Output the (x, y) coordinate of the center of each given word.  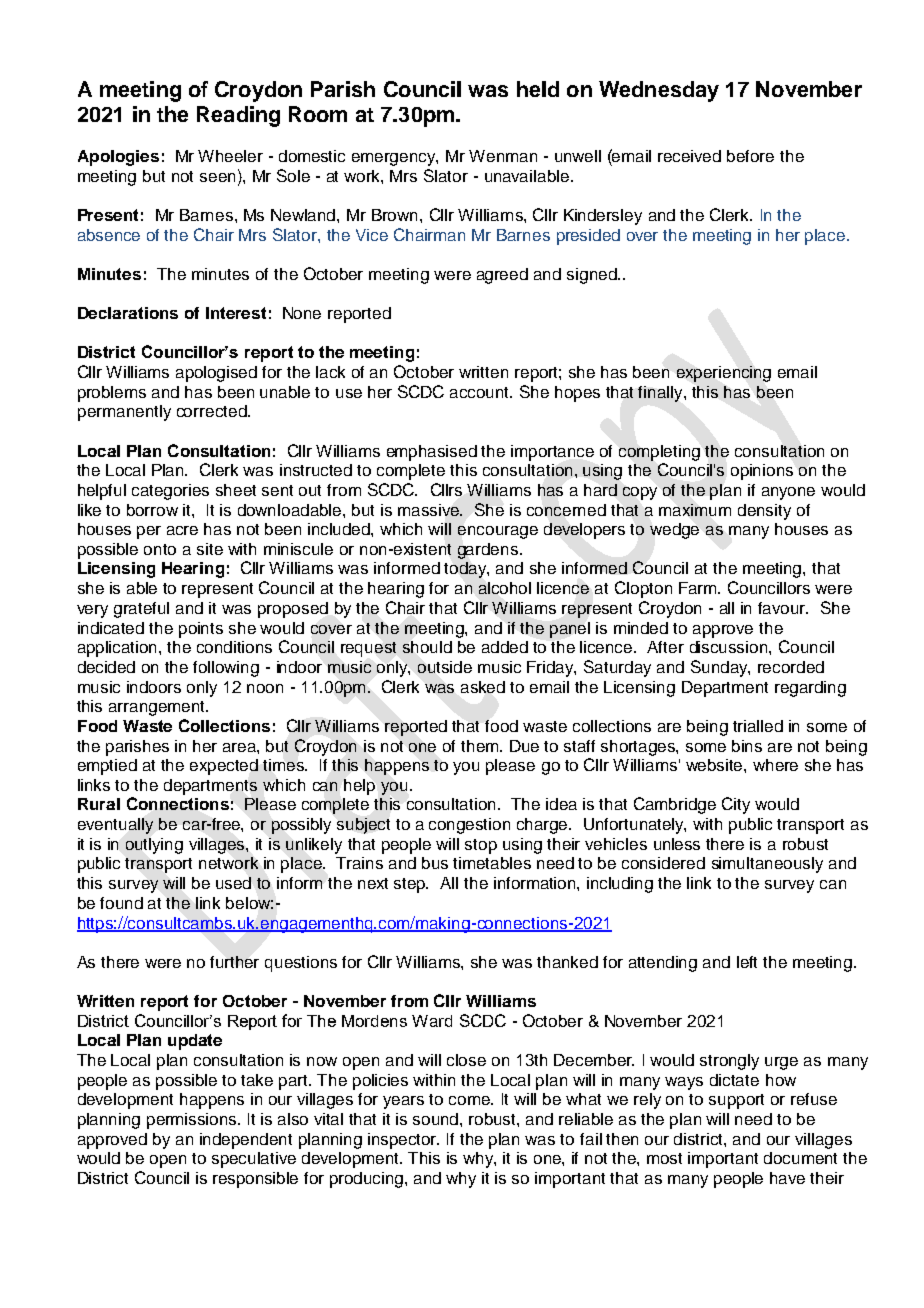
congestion (469, 826)
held (538, 89)
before (750, 156)
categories (170, 492)
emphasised (432, 453)
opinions (762, 472)
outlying (154, 846)
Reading (238, 116)
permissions (193, 1121)
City (736, 805)
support (736, 1101)
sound (437, 1119)
